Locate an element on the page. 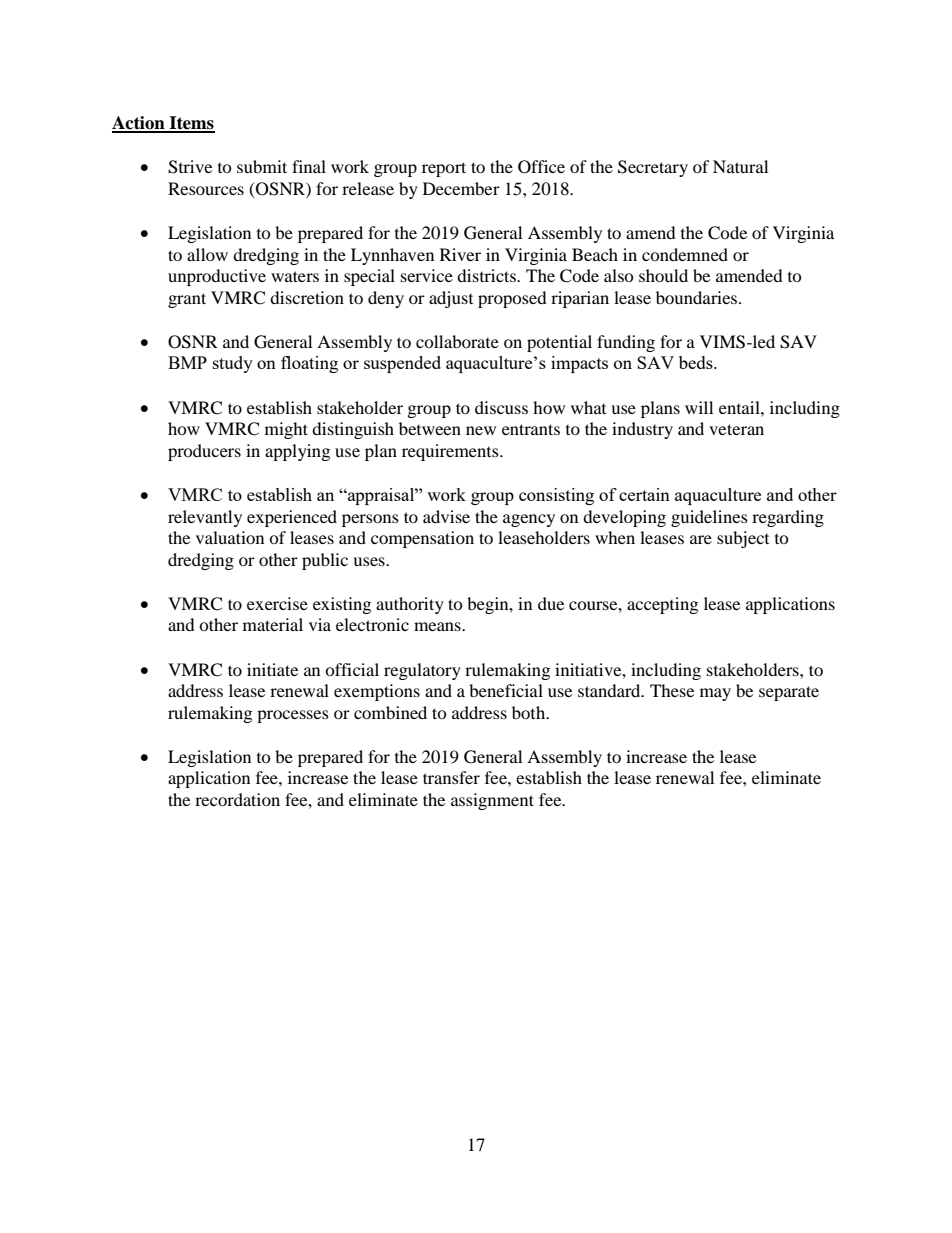 The width and height of the document is (952, 1233). report is located at coordinates (444, 169).
